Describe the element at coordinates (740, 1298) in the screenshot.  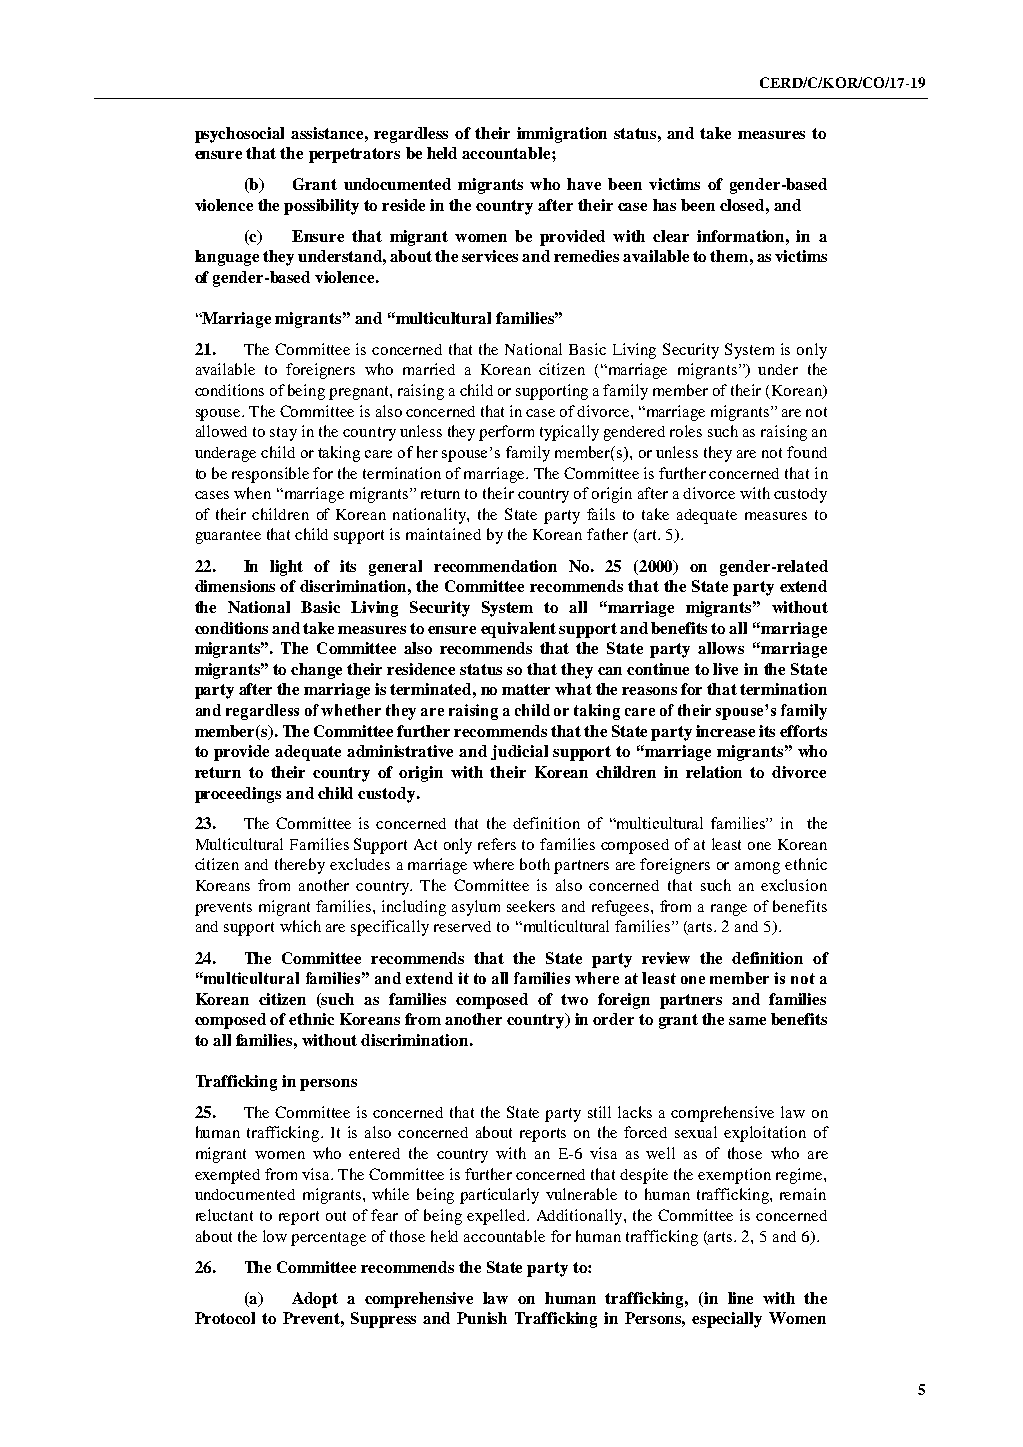
I see `line` at that location.
